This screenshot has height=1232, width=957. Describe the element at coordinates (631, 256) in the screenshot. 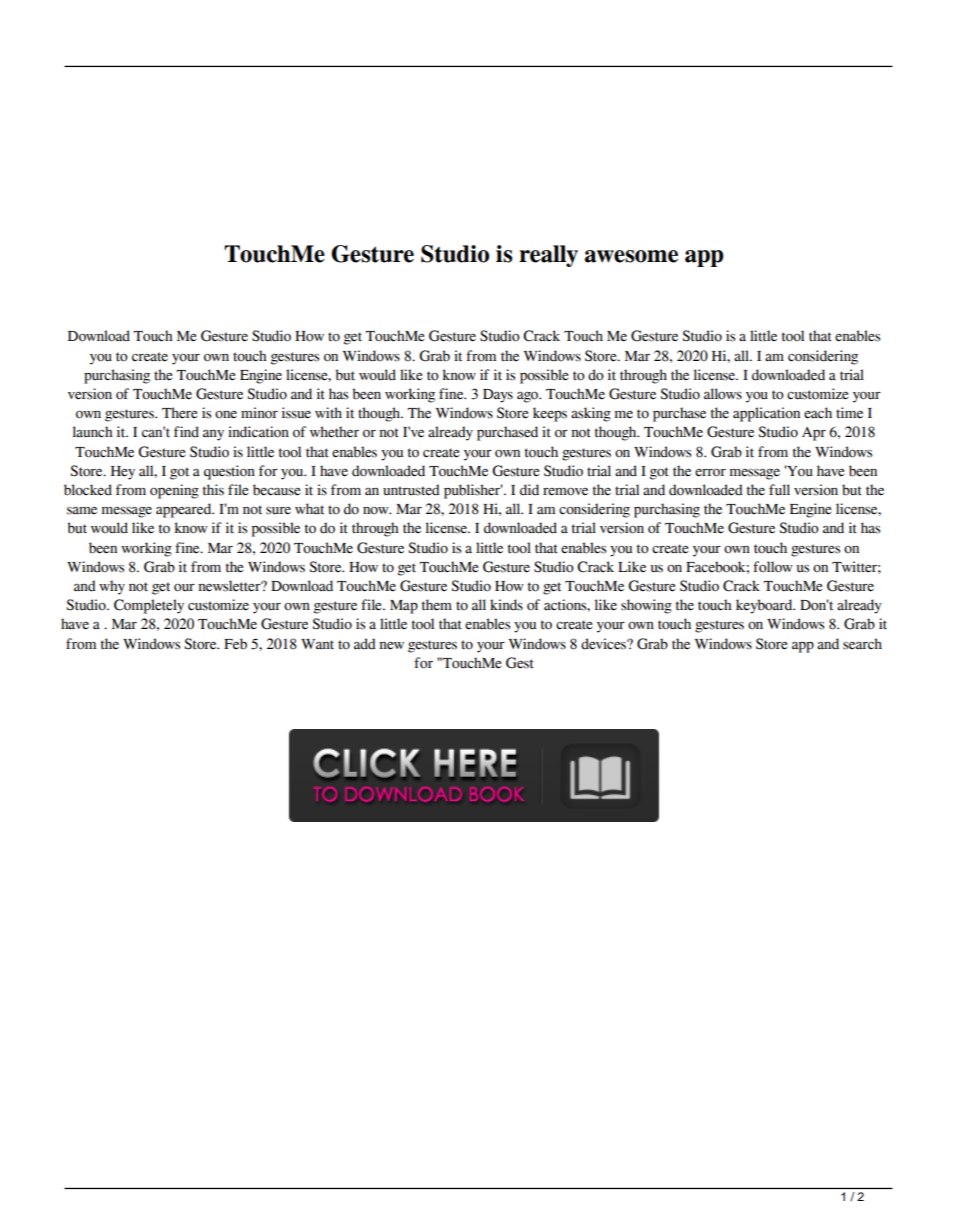

I see `awesome` at that location.
